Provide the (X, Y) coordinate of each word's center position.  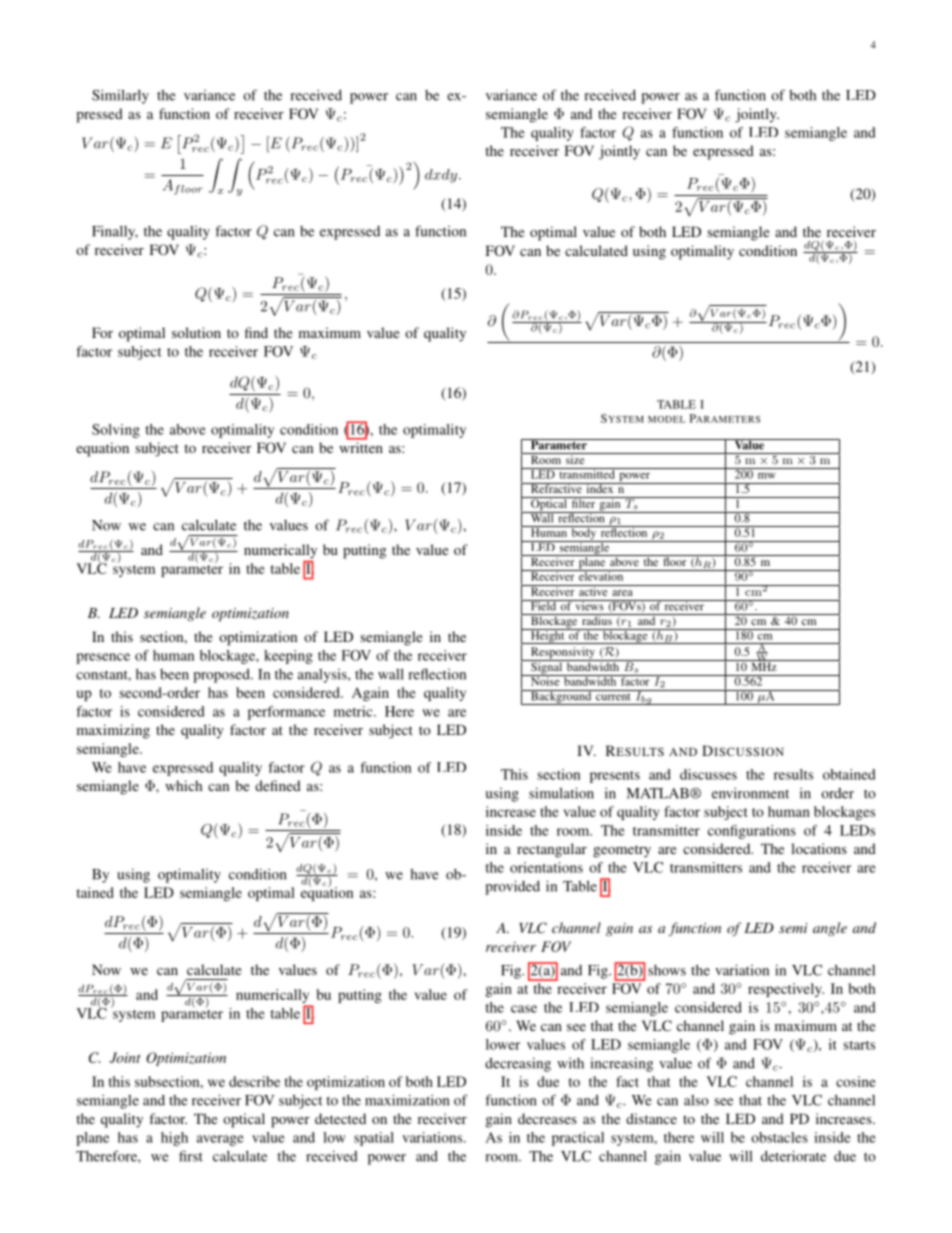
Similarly (120, 96)
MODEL (667, 419)
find (256, 332)
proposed (222, 676)
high (174, 1139)
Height (548, 636)
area (622, 593)
